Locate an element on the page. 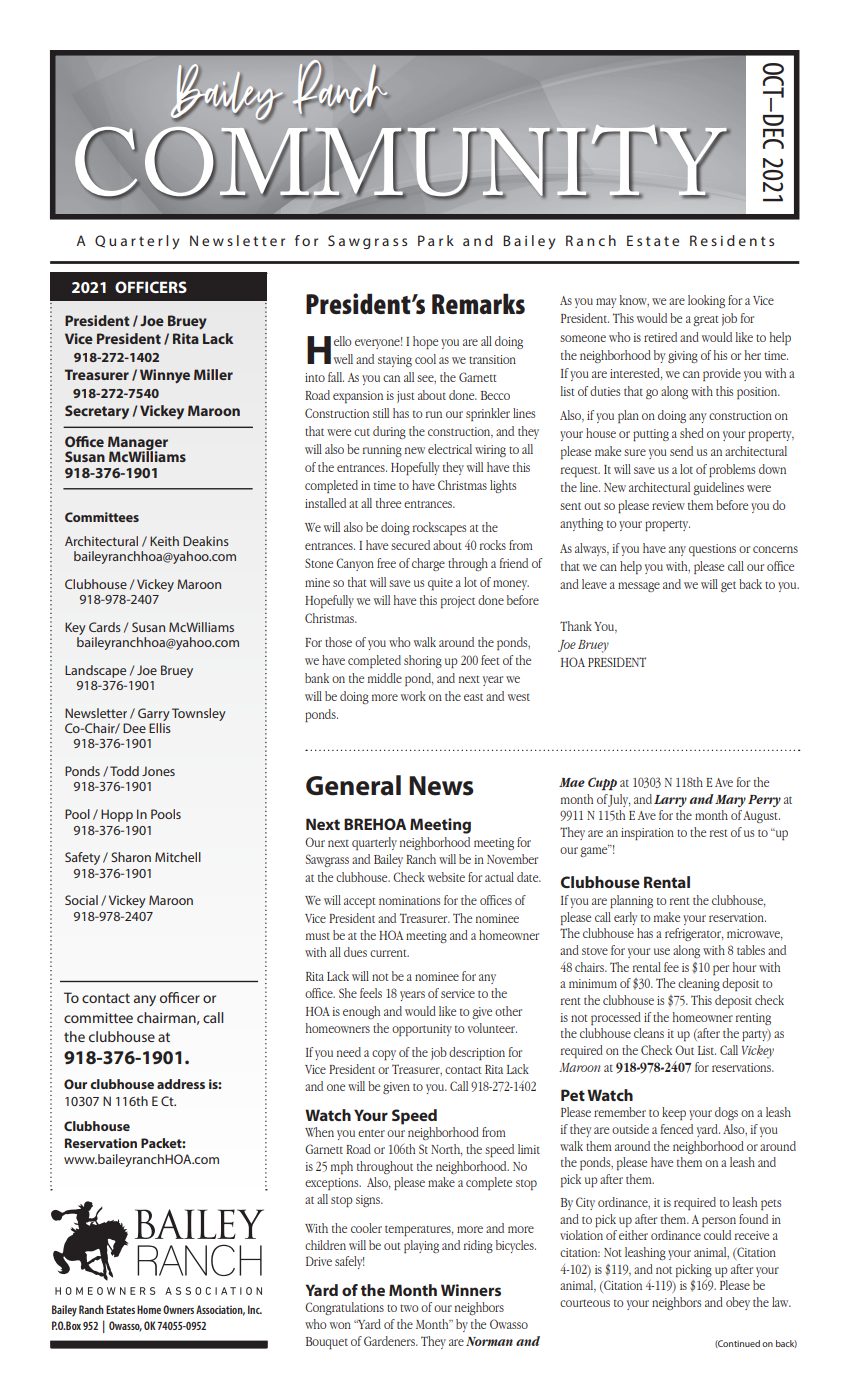 This document has height=1400, width=849. Park is located at coordinates (436, 240).
